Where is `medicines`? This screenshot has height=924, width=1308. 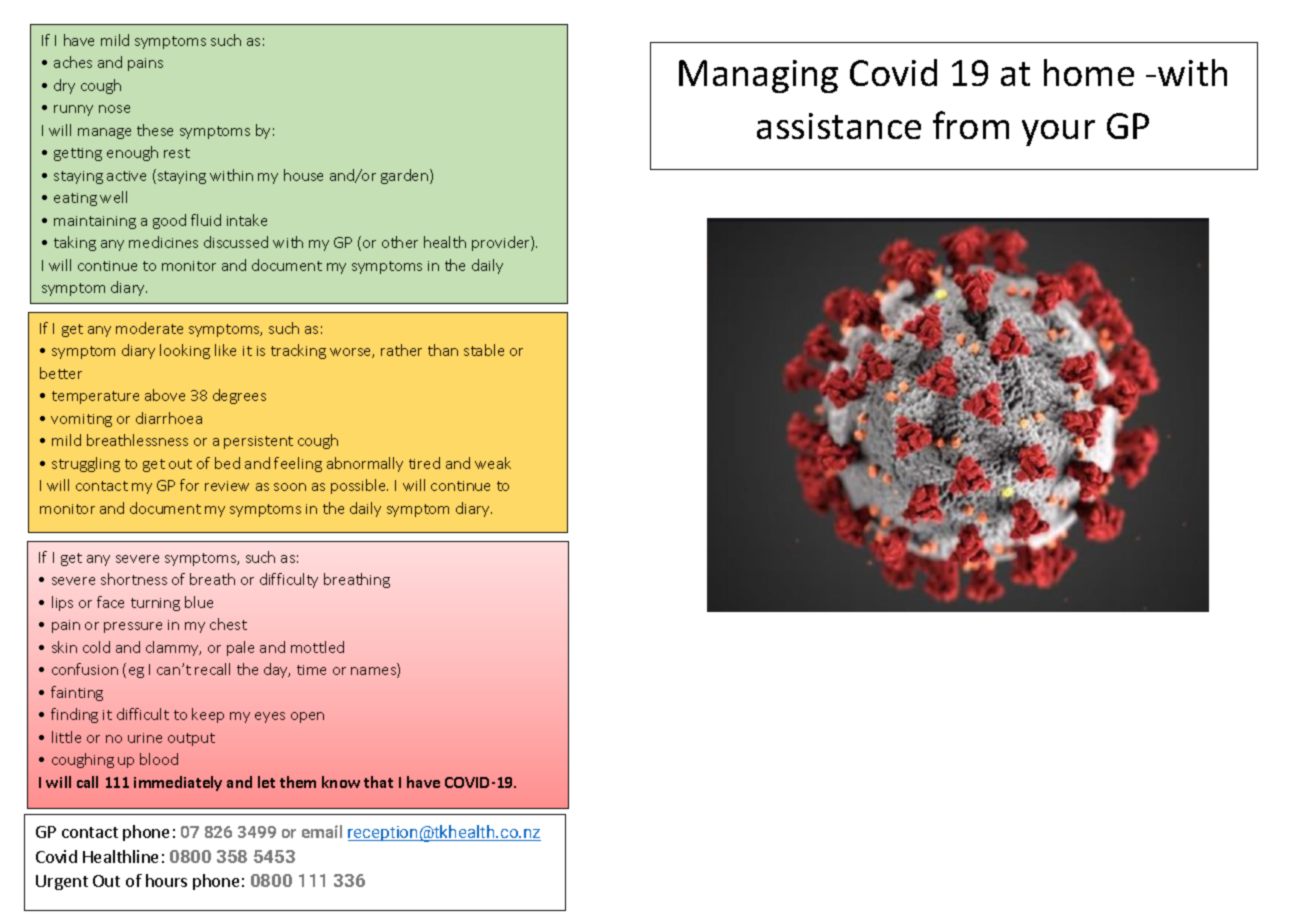 medicines is located at coordinates (163, 242).
